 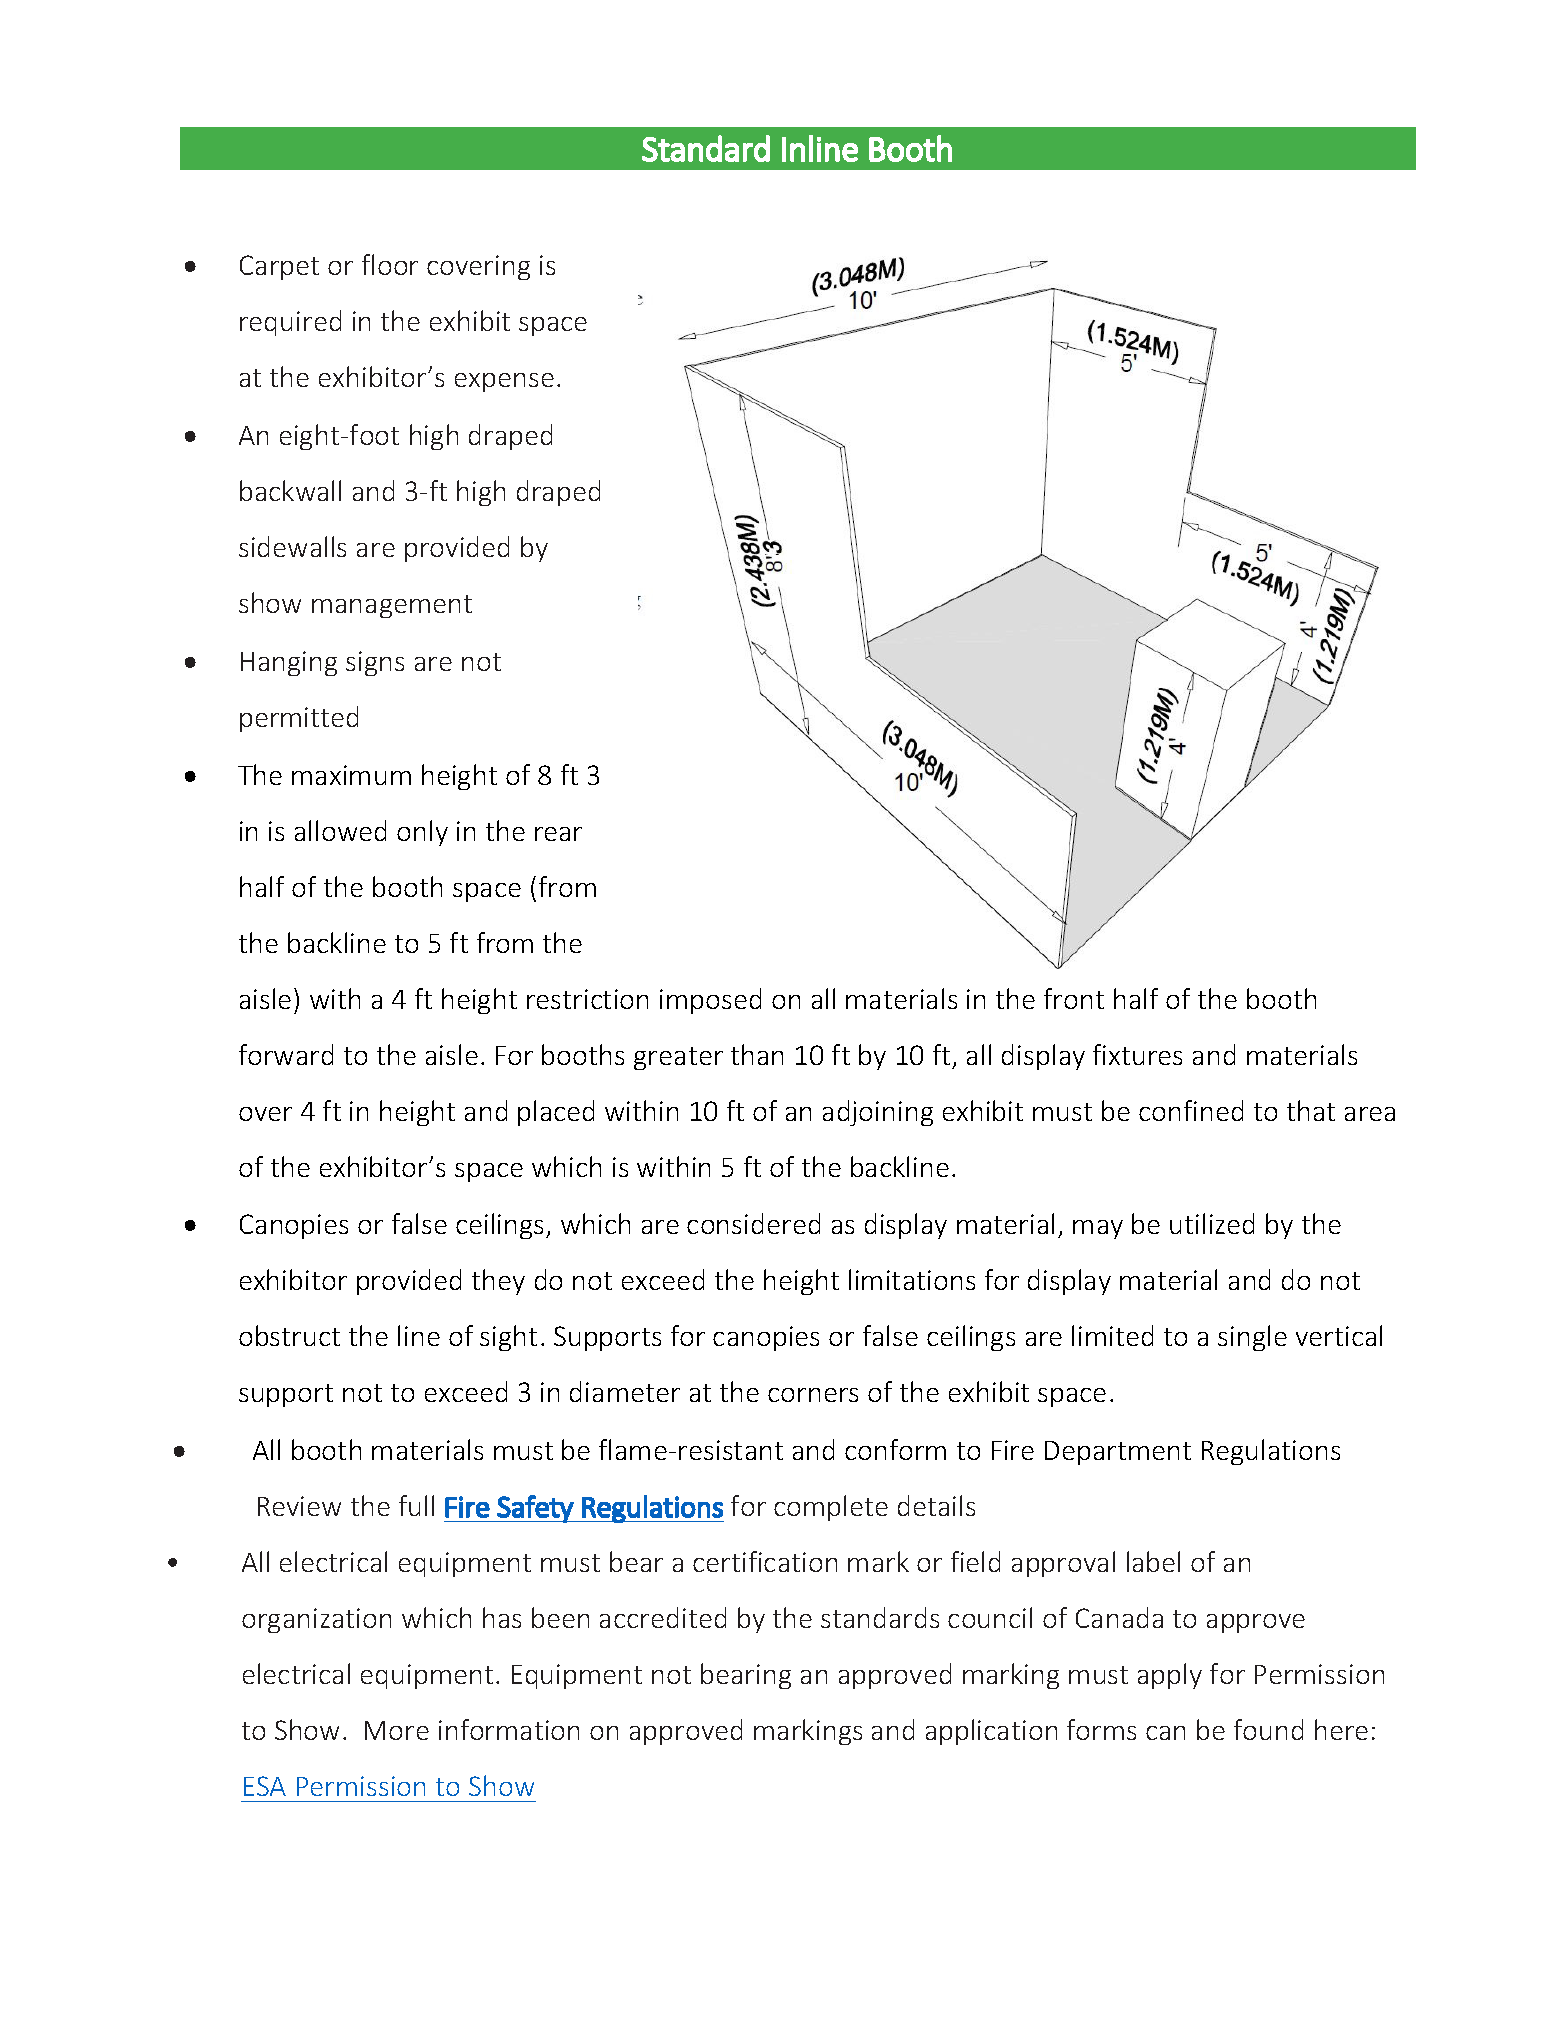 I want to click on expense, so click(x=504, y=382).
